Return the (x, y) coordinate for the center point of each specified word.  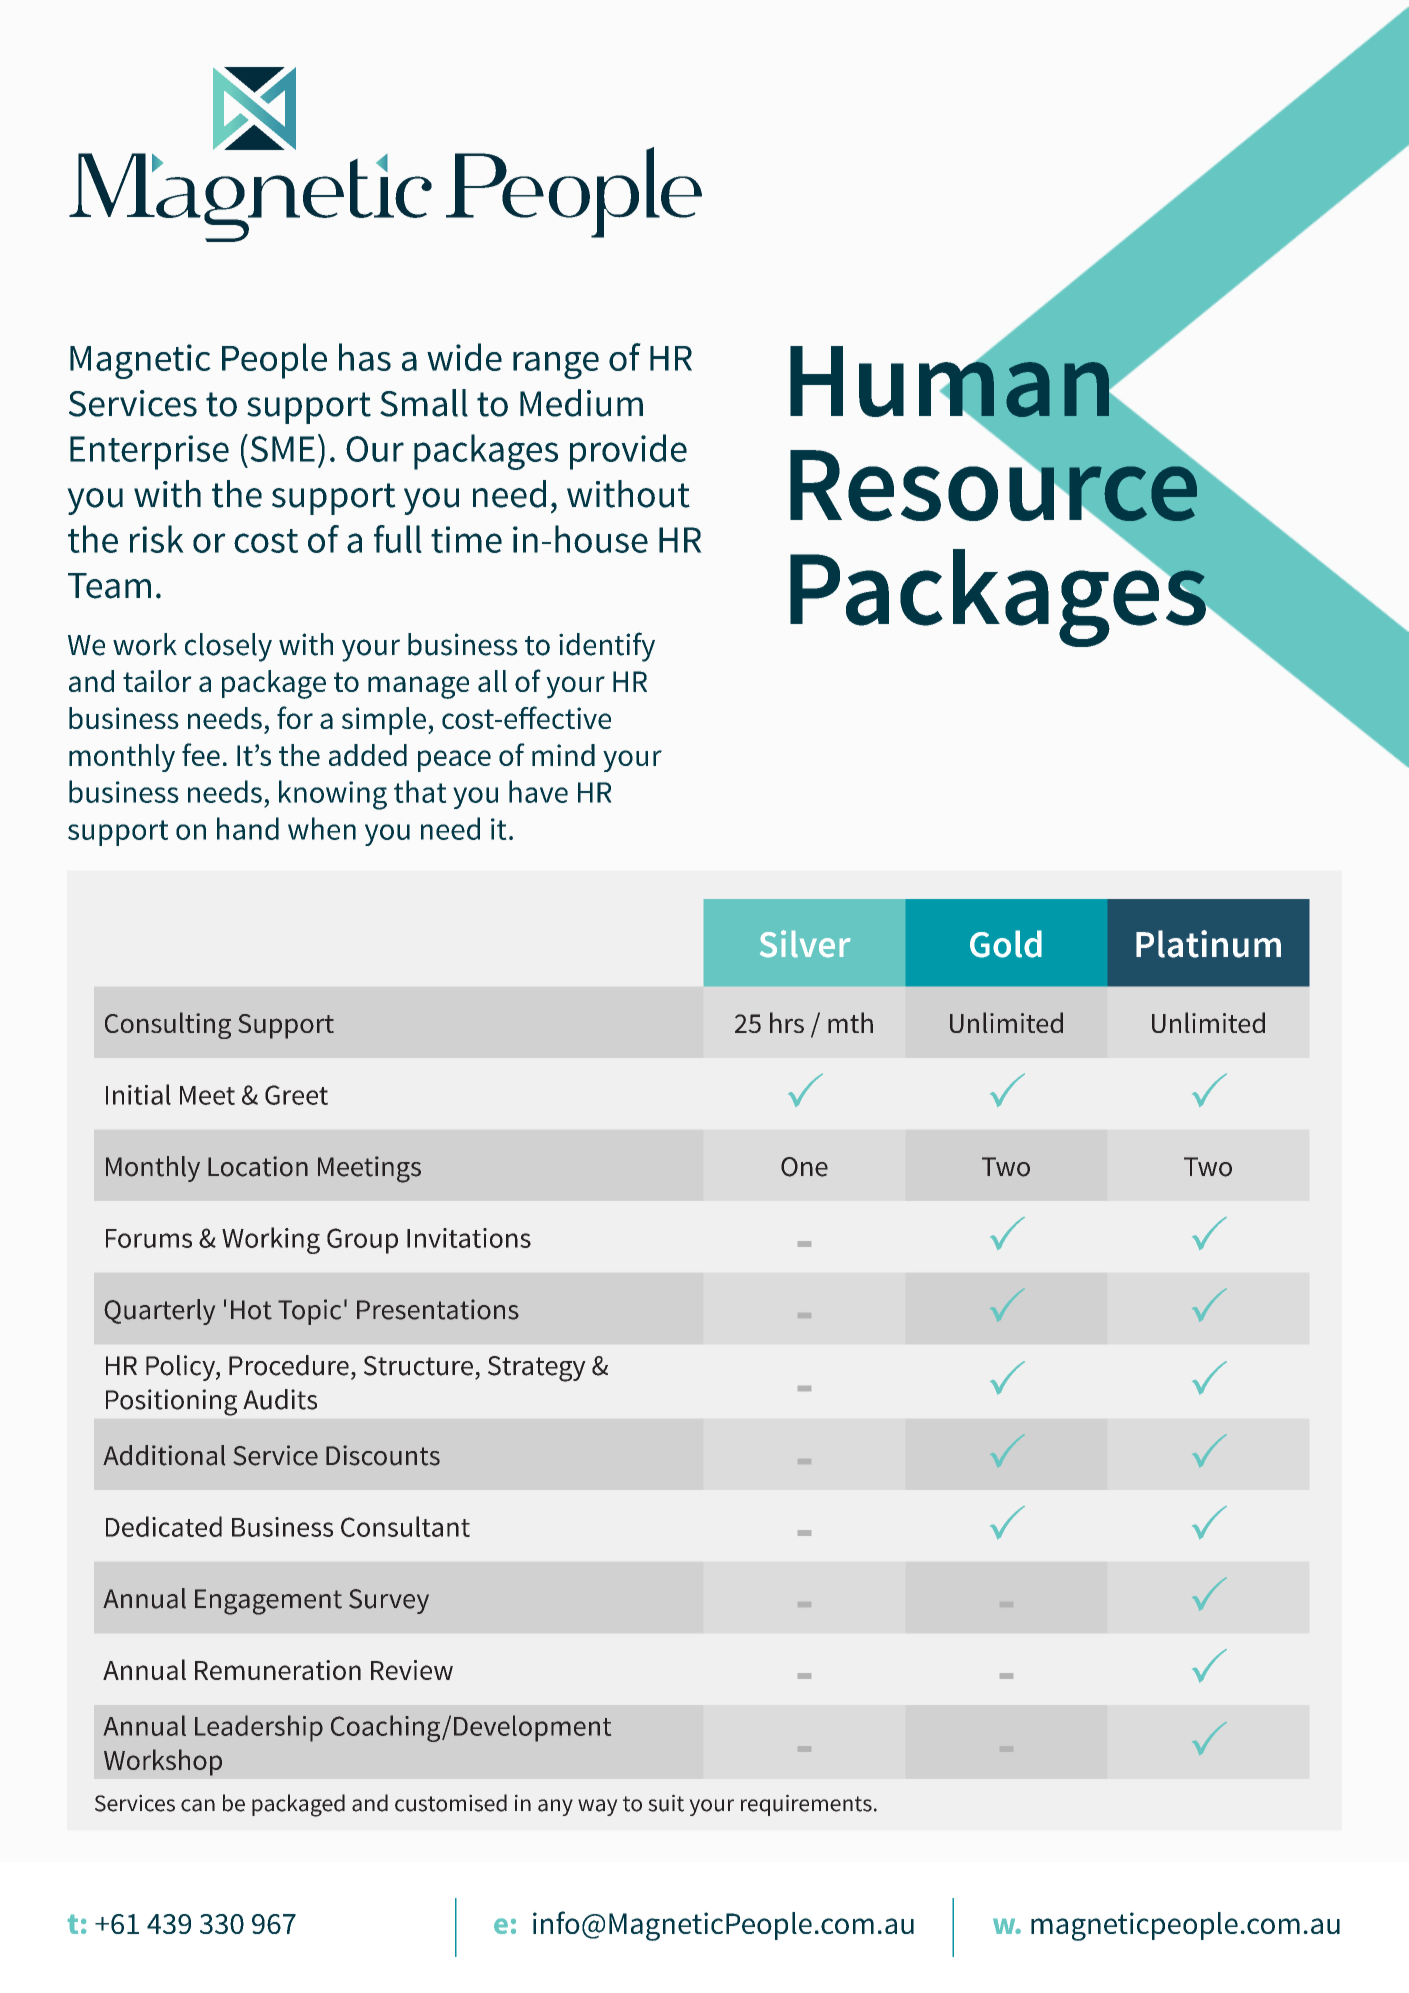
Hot (251, 1310)
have (538, 791)
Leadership (259, 1728)
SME (282, 449)
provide (628, 452)
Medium (581, 403)
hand (248, 828)
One (804, 1167)
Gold (1006, 944)
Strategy (537, 1369)
